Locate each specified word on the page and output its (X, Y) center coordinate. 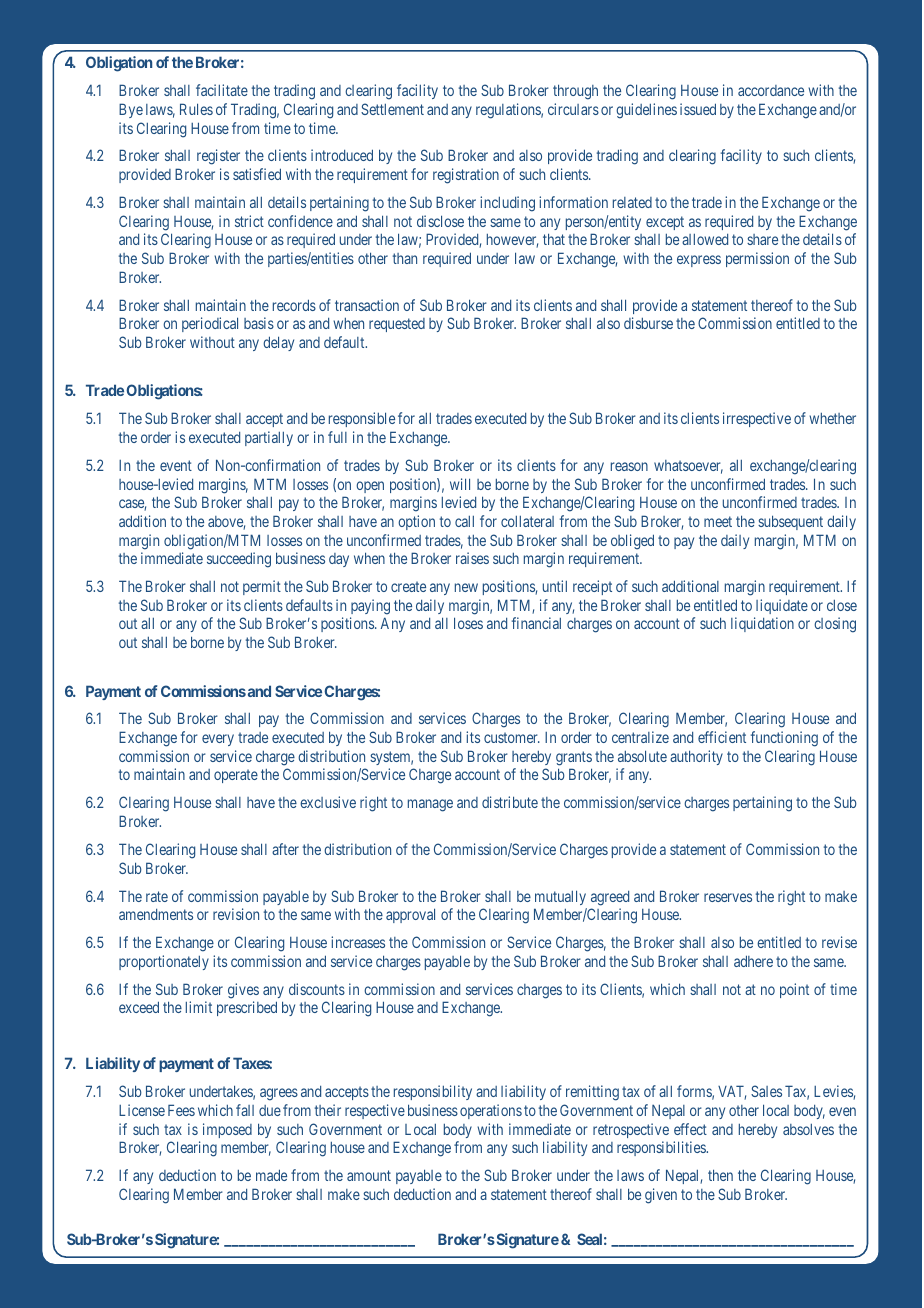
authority (696, 757)
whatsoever (688, 467)
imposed (227, 1130)
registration (466, 176)
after (285, 849)
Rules (196, 109)
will (460, 484)
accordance (771, 90)
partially (269, 438)
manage (430, 805)
